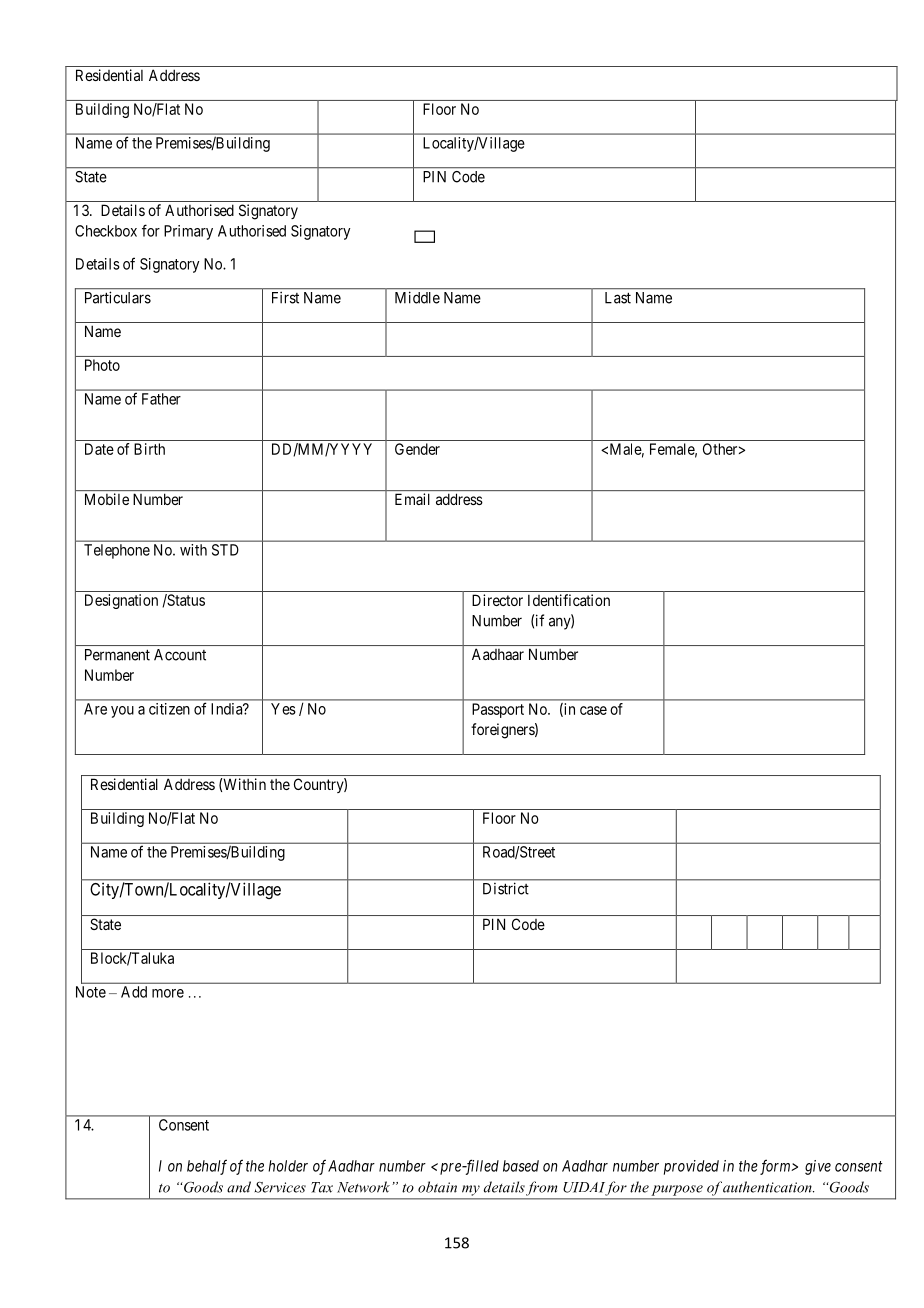  I want to click on Account, so click(180, 655).
